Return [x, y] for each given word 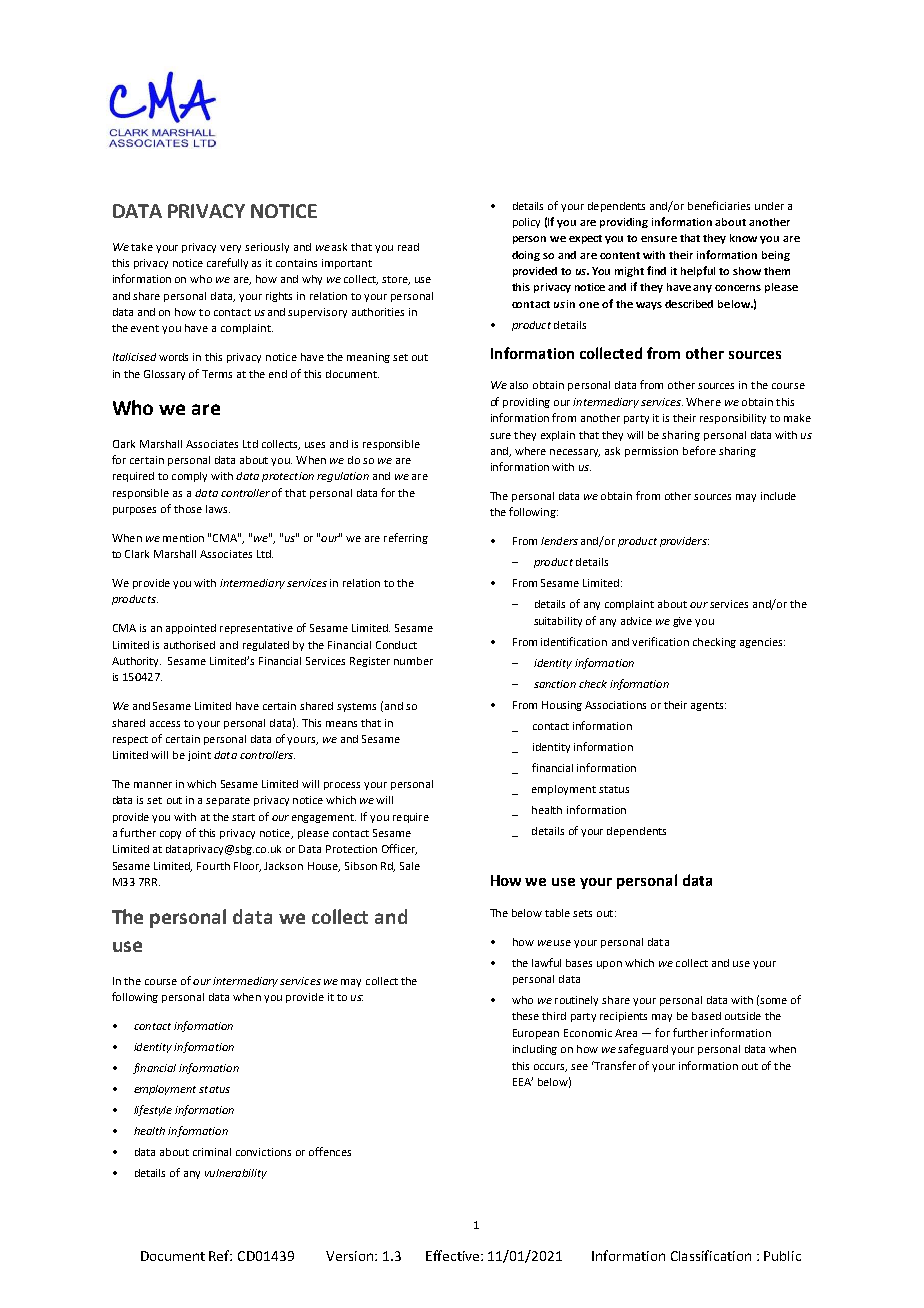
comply [189, 477]
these [525, 1016]
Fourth [213, 866]
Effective [454, 1255]
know [743, 238]
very [230, 249]
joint [199, 756]
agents [708, 706]
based [706, 1016]
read [408, 247]
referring [406, 538]
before [699, 450]
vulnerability [236, 1174]
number [413, 661]
